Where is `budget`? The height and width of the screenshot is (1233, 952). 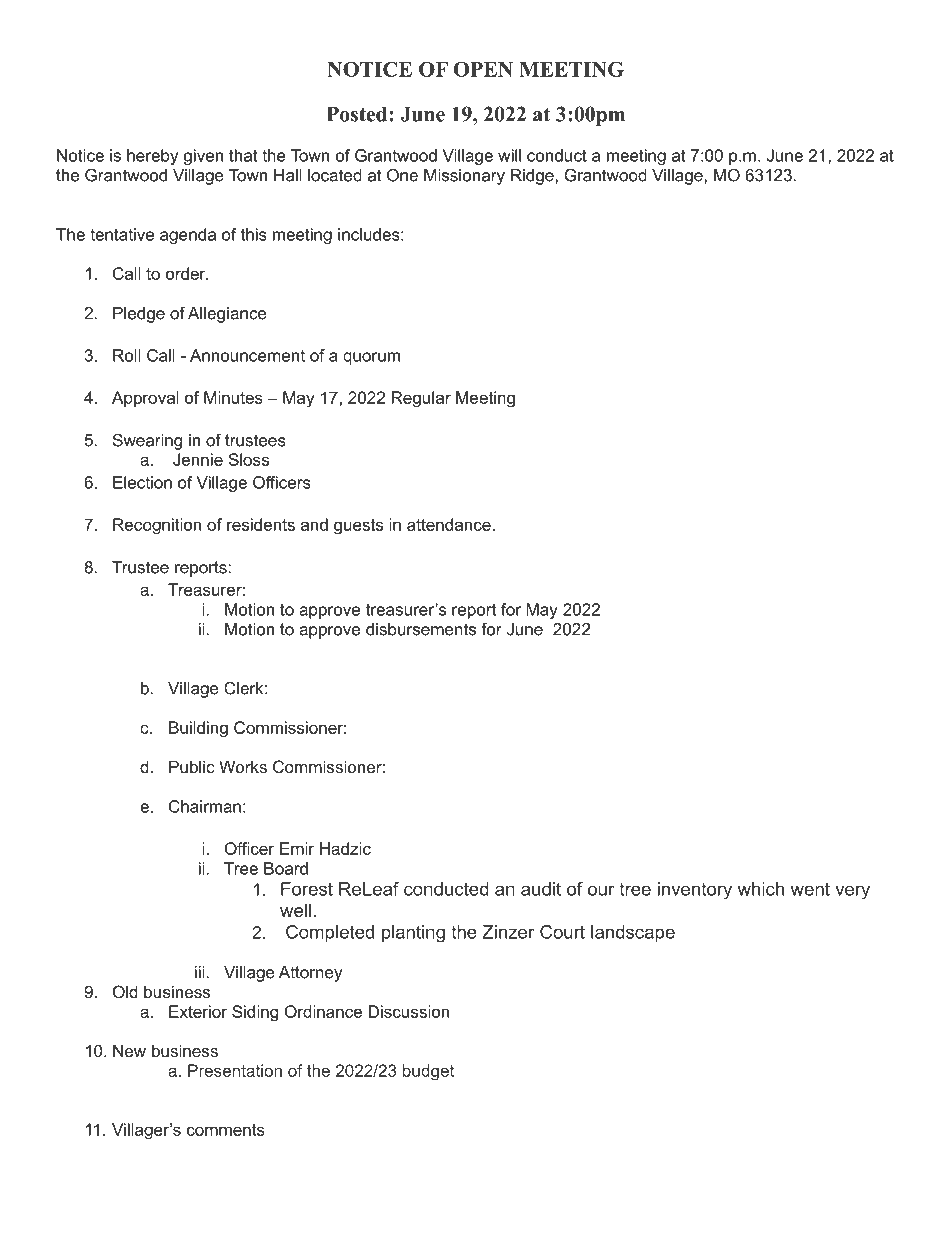 budget is located at coordinates (428, 1072).
